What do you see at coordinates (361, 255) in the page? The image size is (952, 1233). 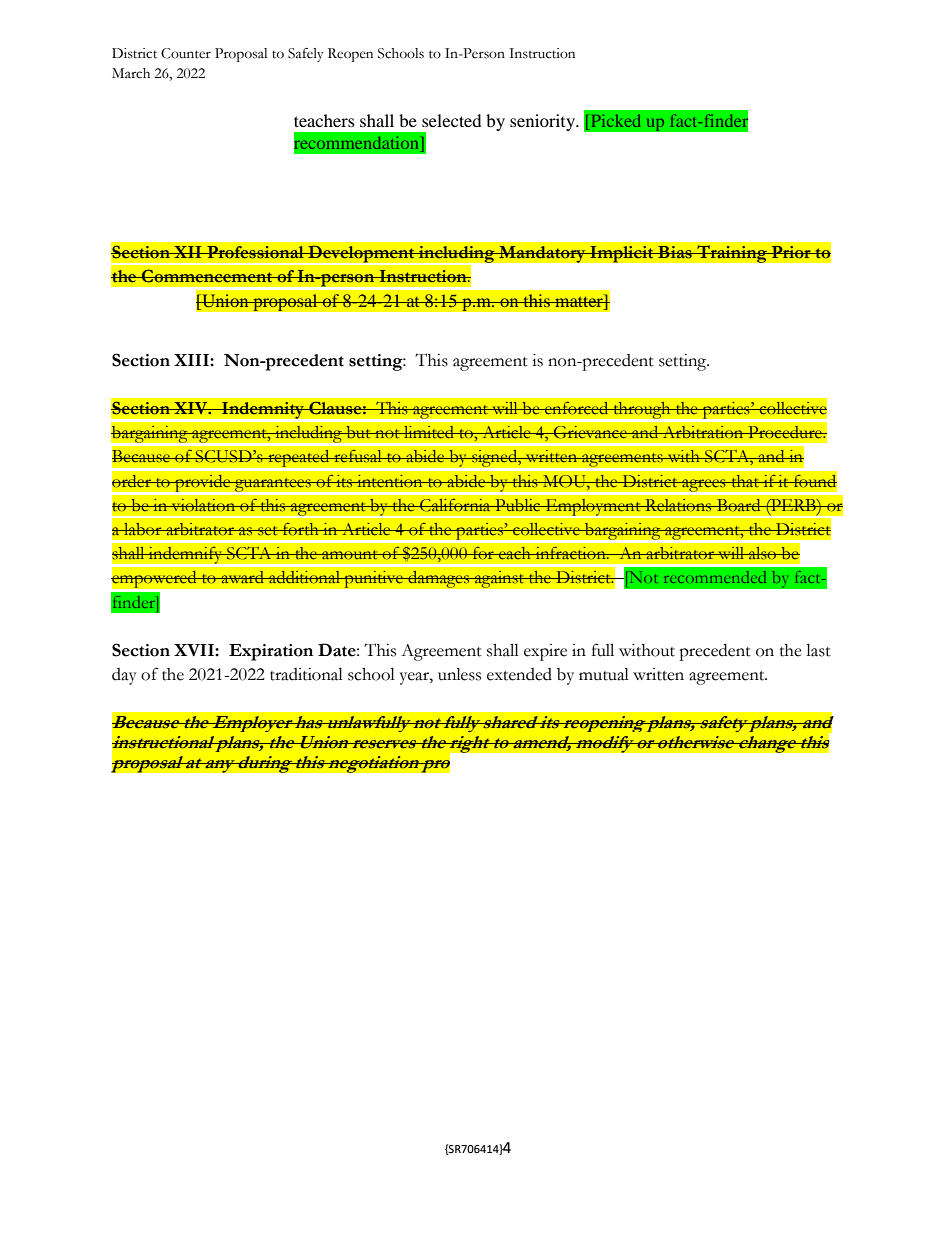 I see `Development` at bounding box center [361, 255].
